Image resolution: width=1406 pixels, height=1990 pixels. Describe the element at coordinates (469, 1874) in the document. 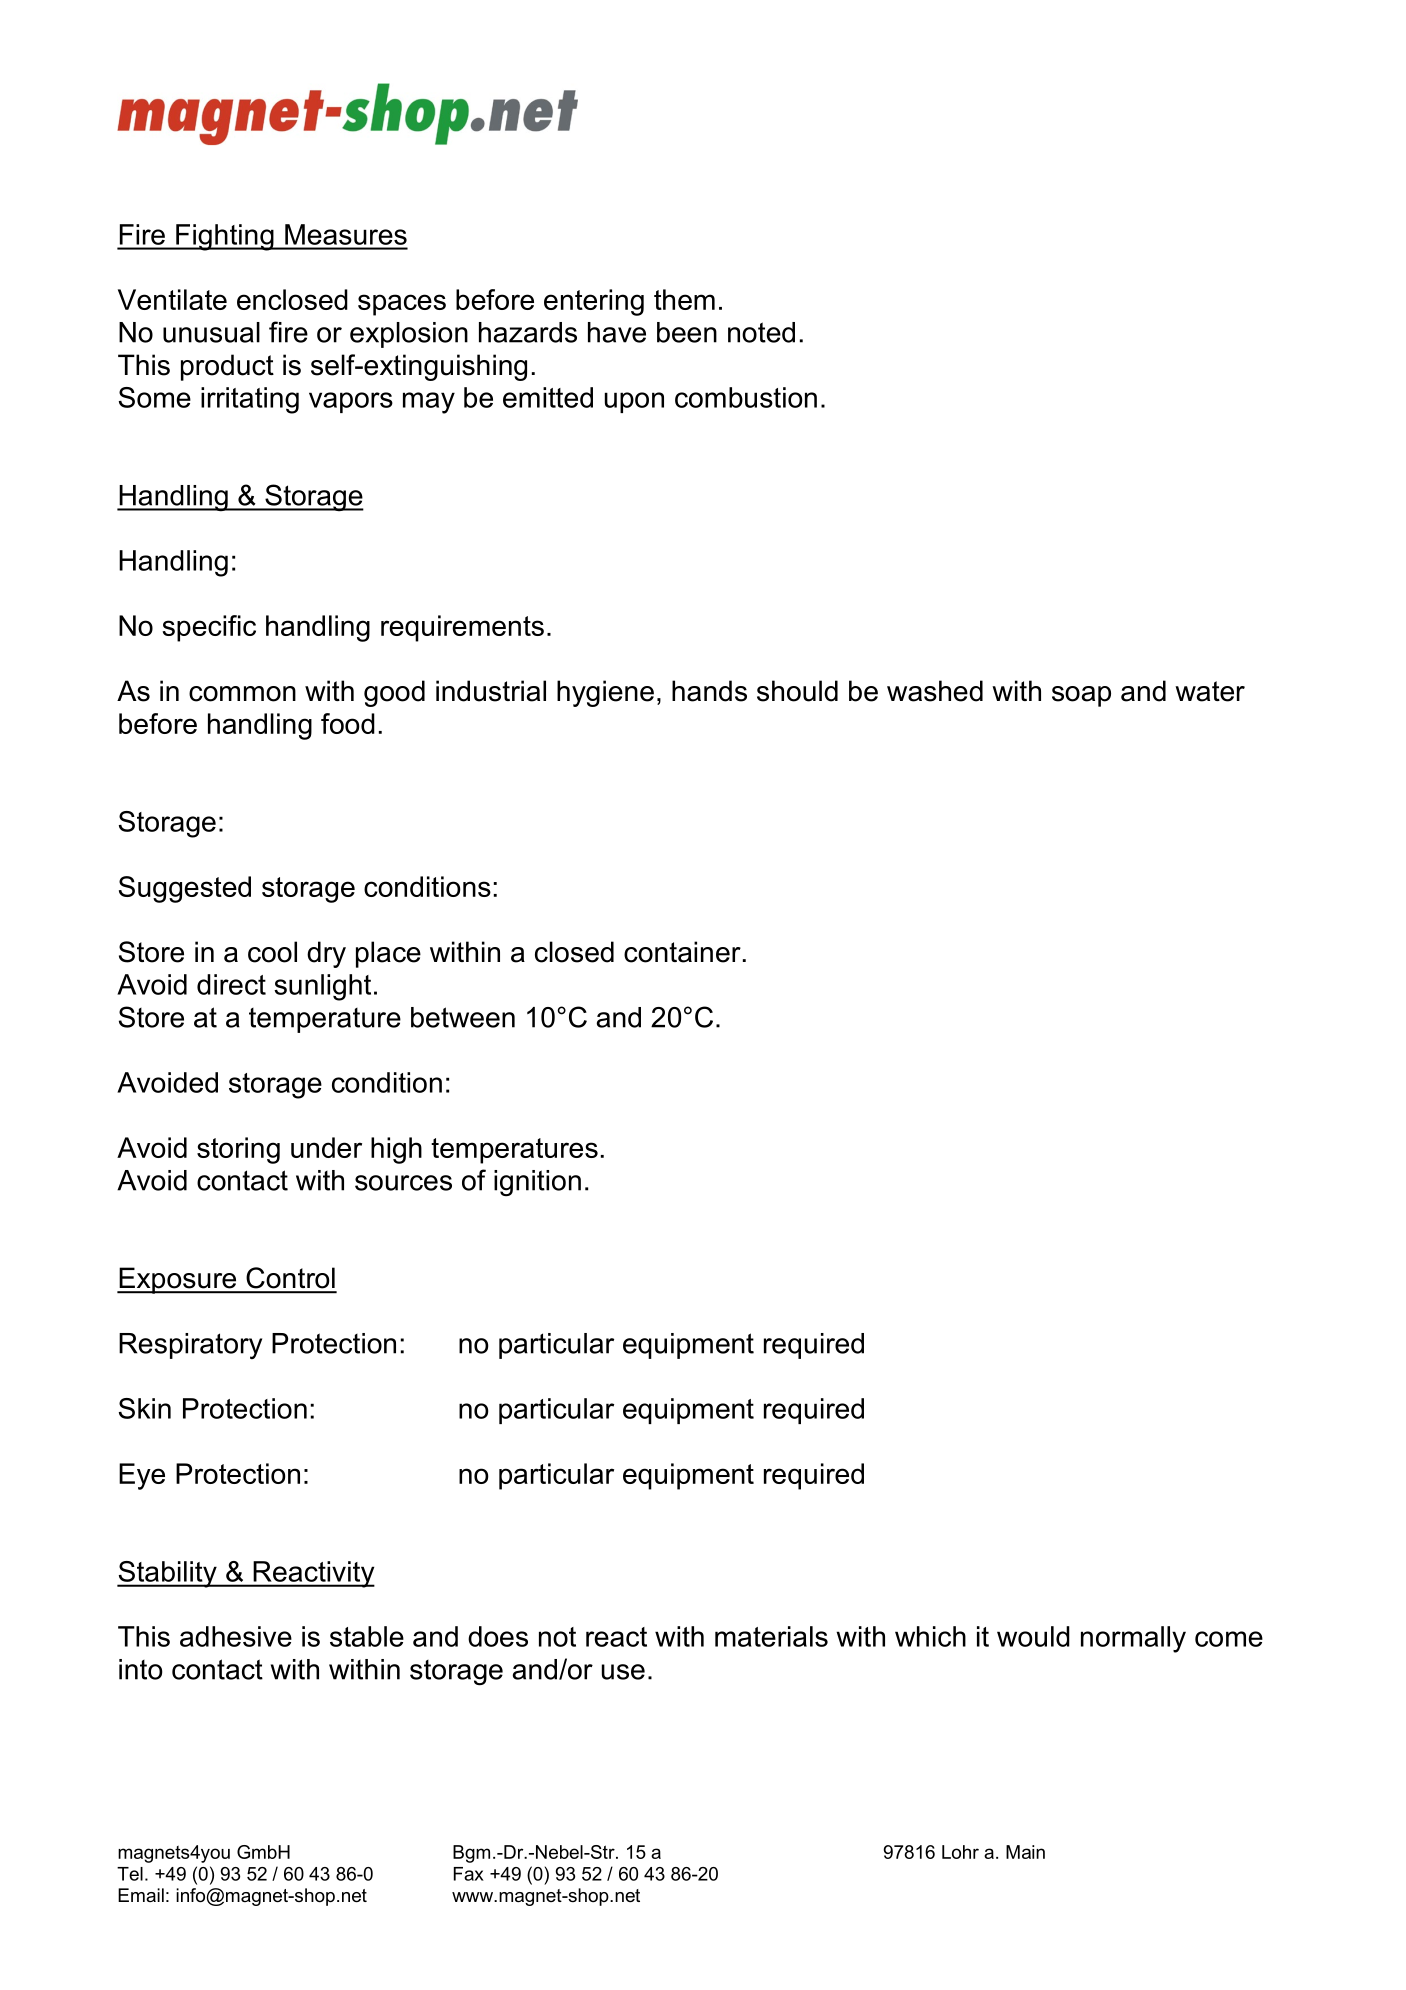

I see `Fax` at that location.
